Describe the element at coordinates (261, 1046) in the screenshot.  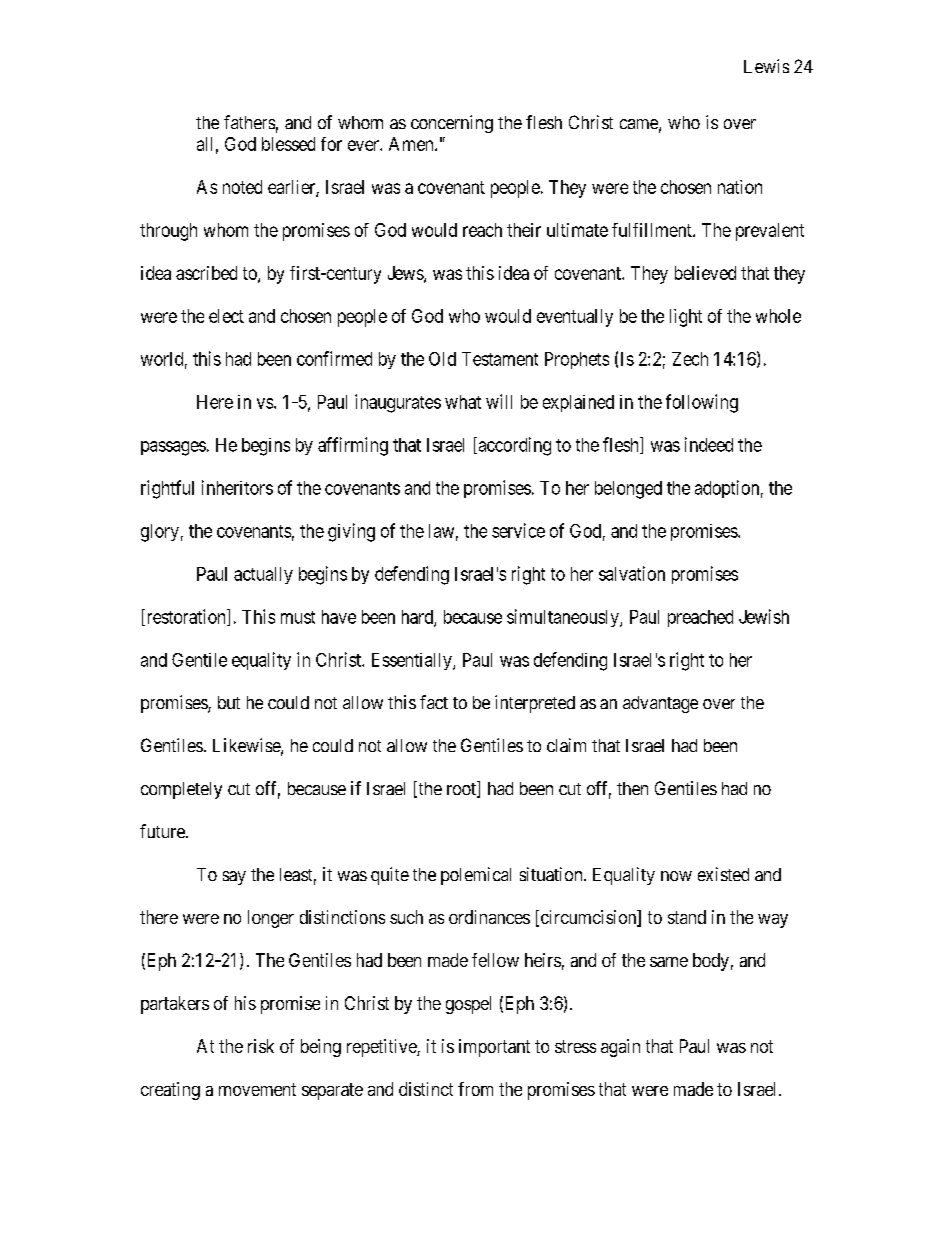
I see `risk` at that location.
